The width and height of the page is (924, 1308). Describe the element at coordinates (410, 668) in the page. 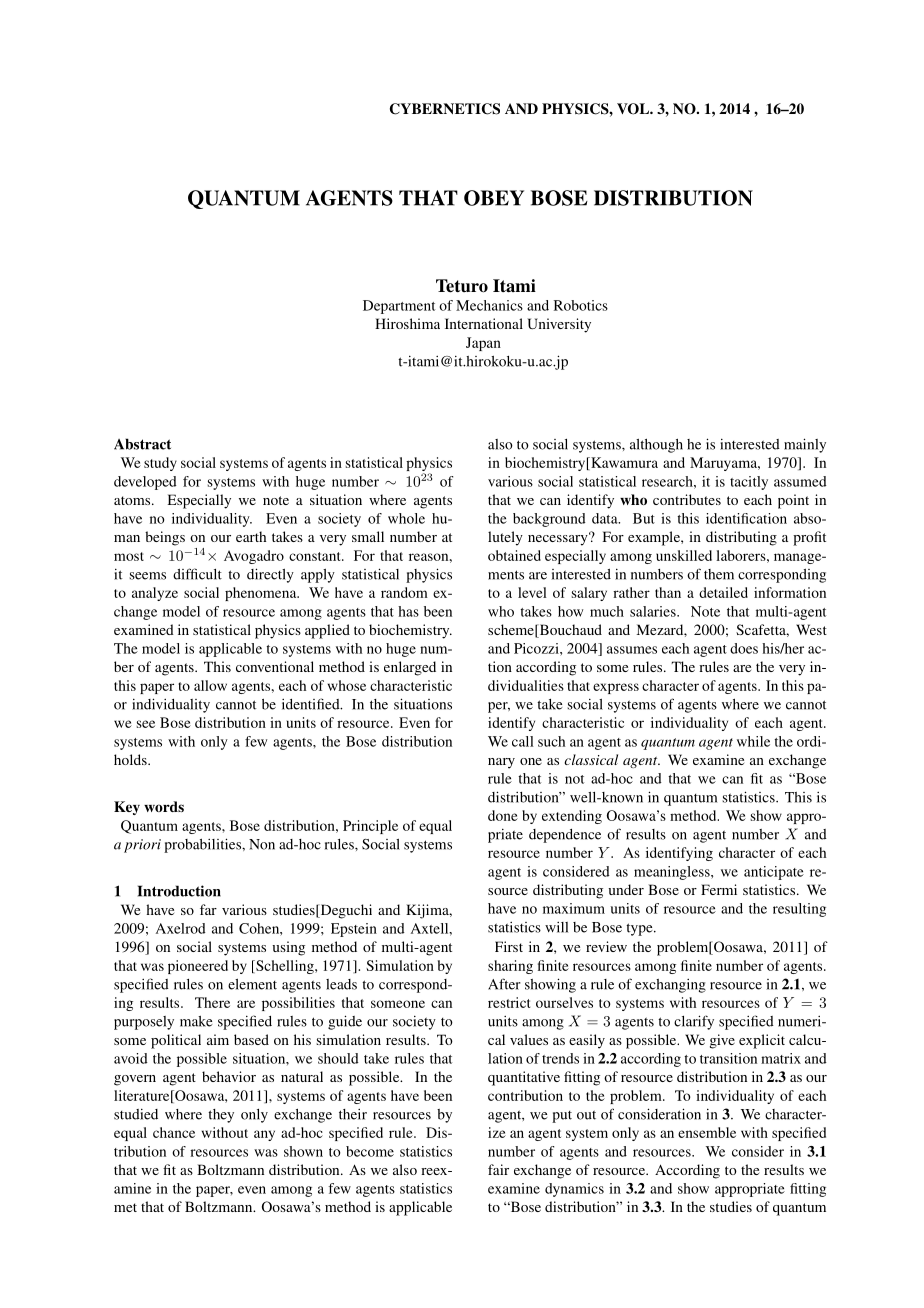

I see `enlarged` at that location.
